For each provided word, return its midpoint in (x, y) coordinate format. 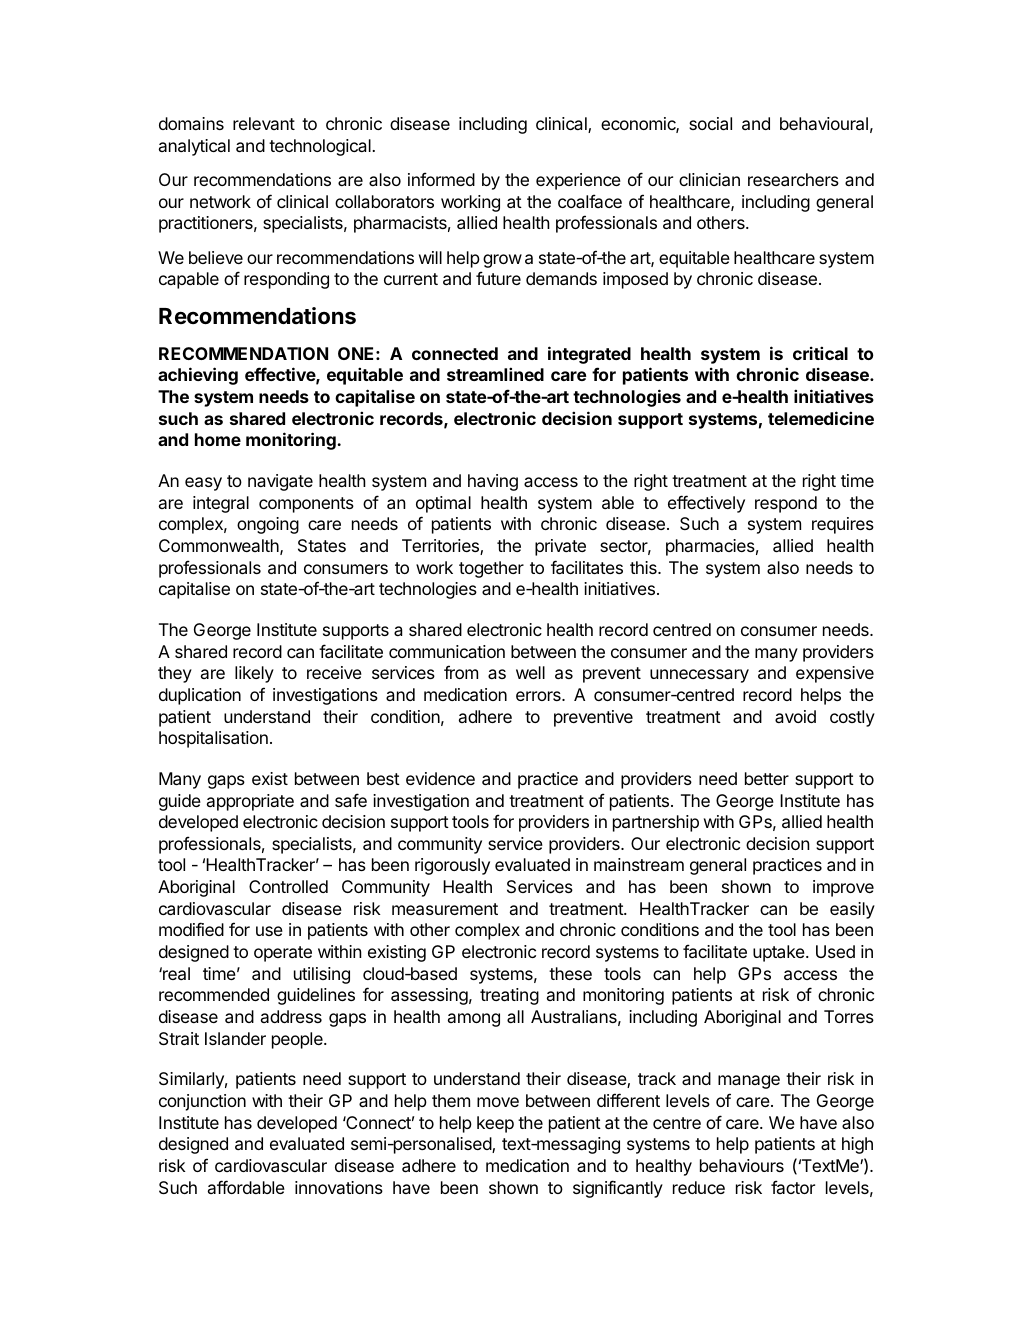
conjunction (202, 1102)
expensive (835, 674)
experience (578, 181)
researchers (793, 179)
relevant (264, 123)
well (530, 672)
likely (254, 674)
